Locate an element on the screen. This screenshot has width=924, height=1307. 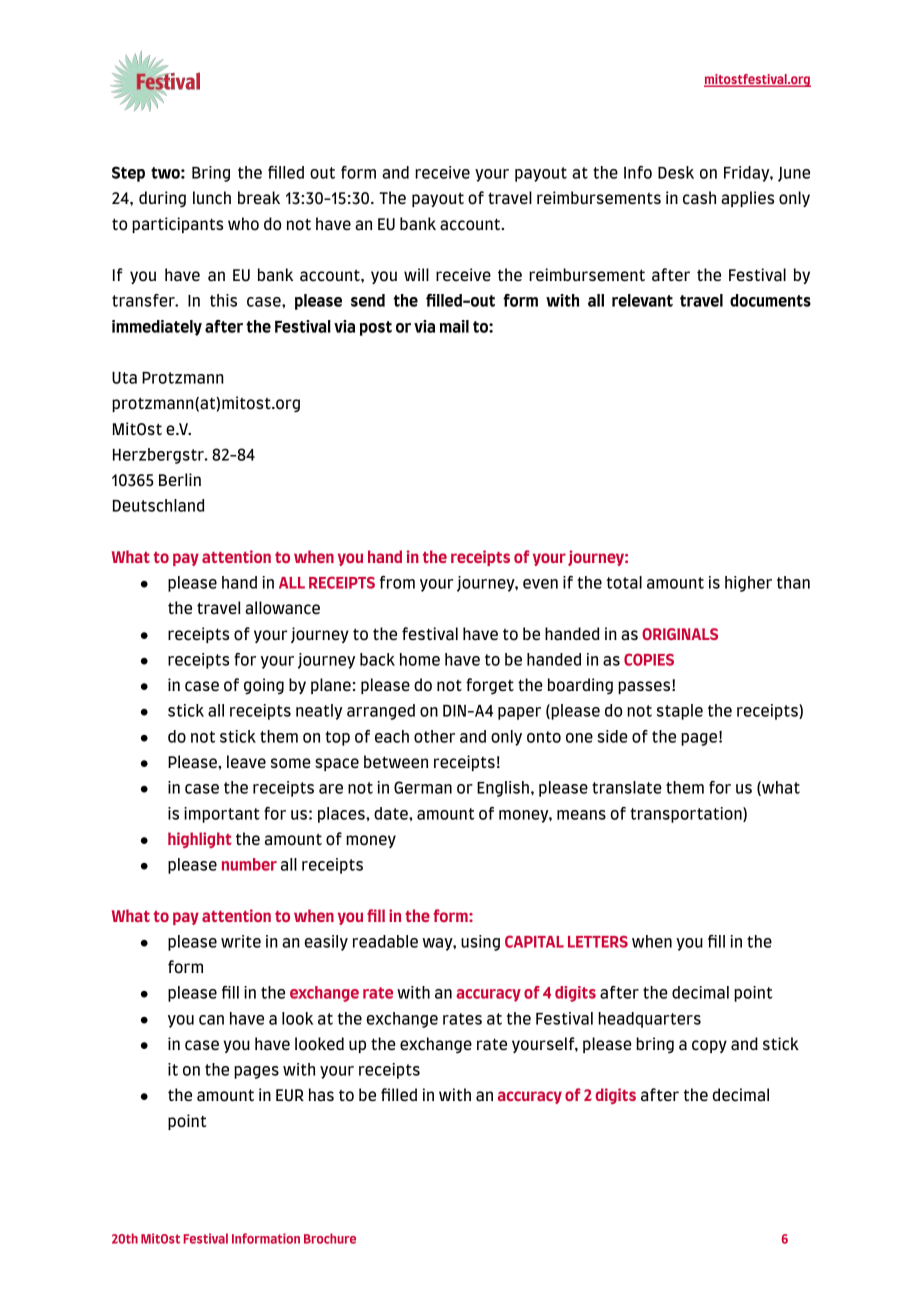
home is located at coordinates (420, 659).
